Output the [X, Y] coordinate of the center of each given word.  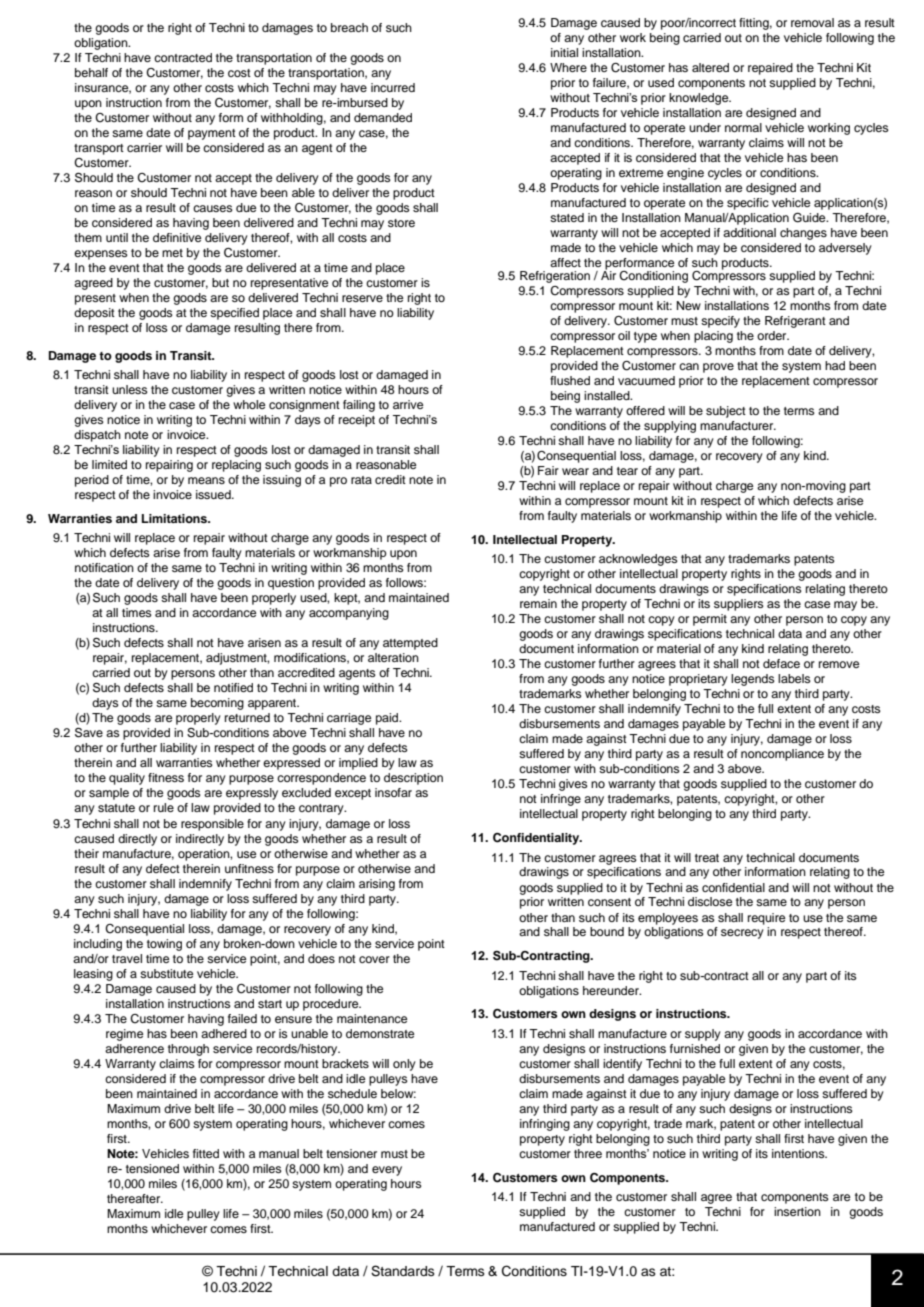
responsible [212, 825]
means [206, 480]
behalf [91, 72]
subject [726, 412]
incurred [393, 87]
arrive [408, 404]
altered [710, 67]
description [413, 779]
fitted [206, 1153]
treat [707, 858]
